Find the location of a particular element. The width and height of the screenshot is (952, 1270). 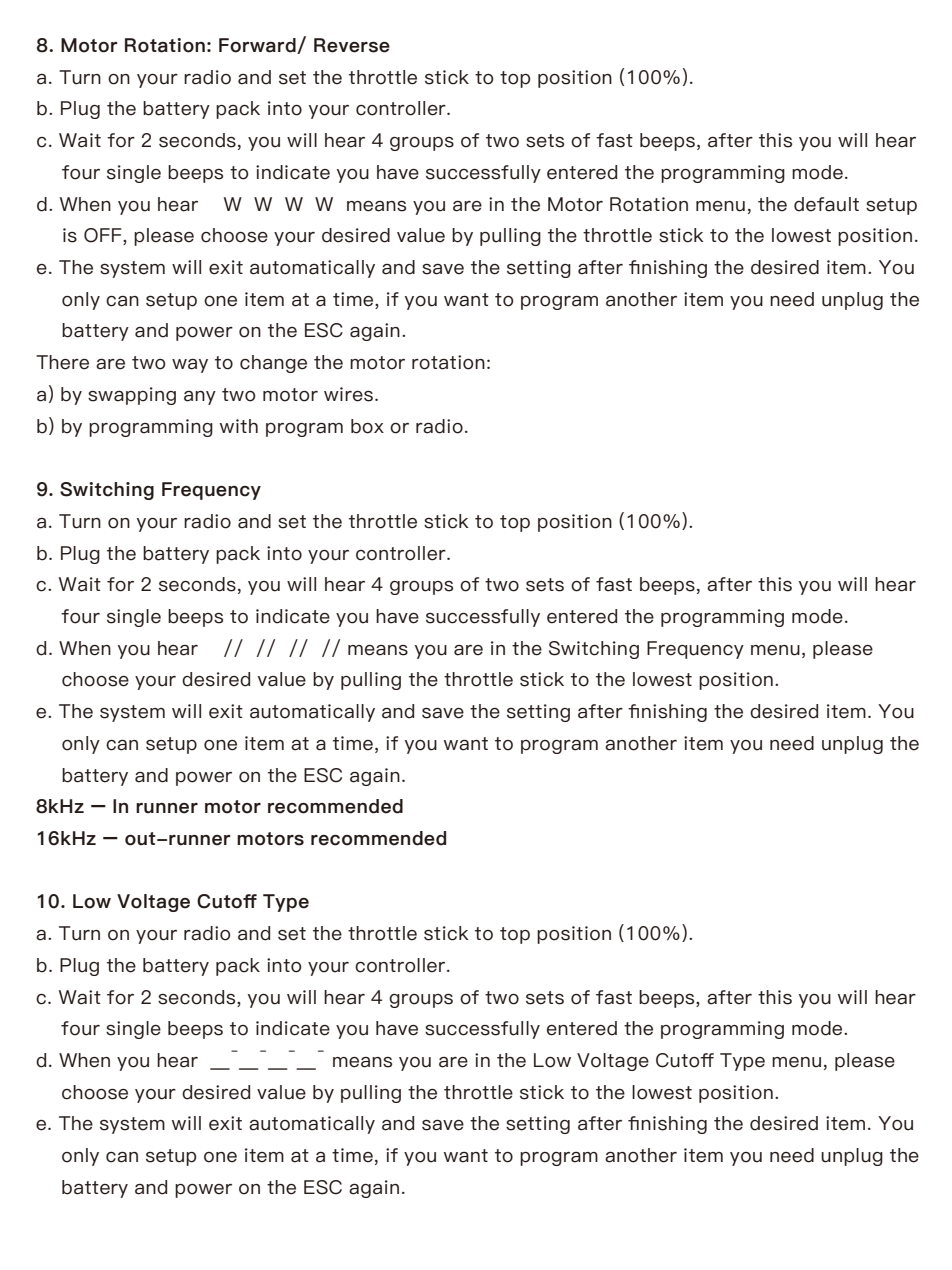

swapping is located at coordinates (132, 396).
